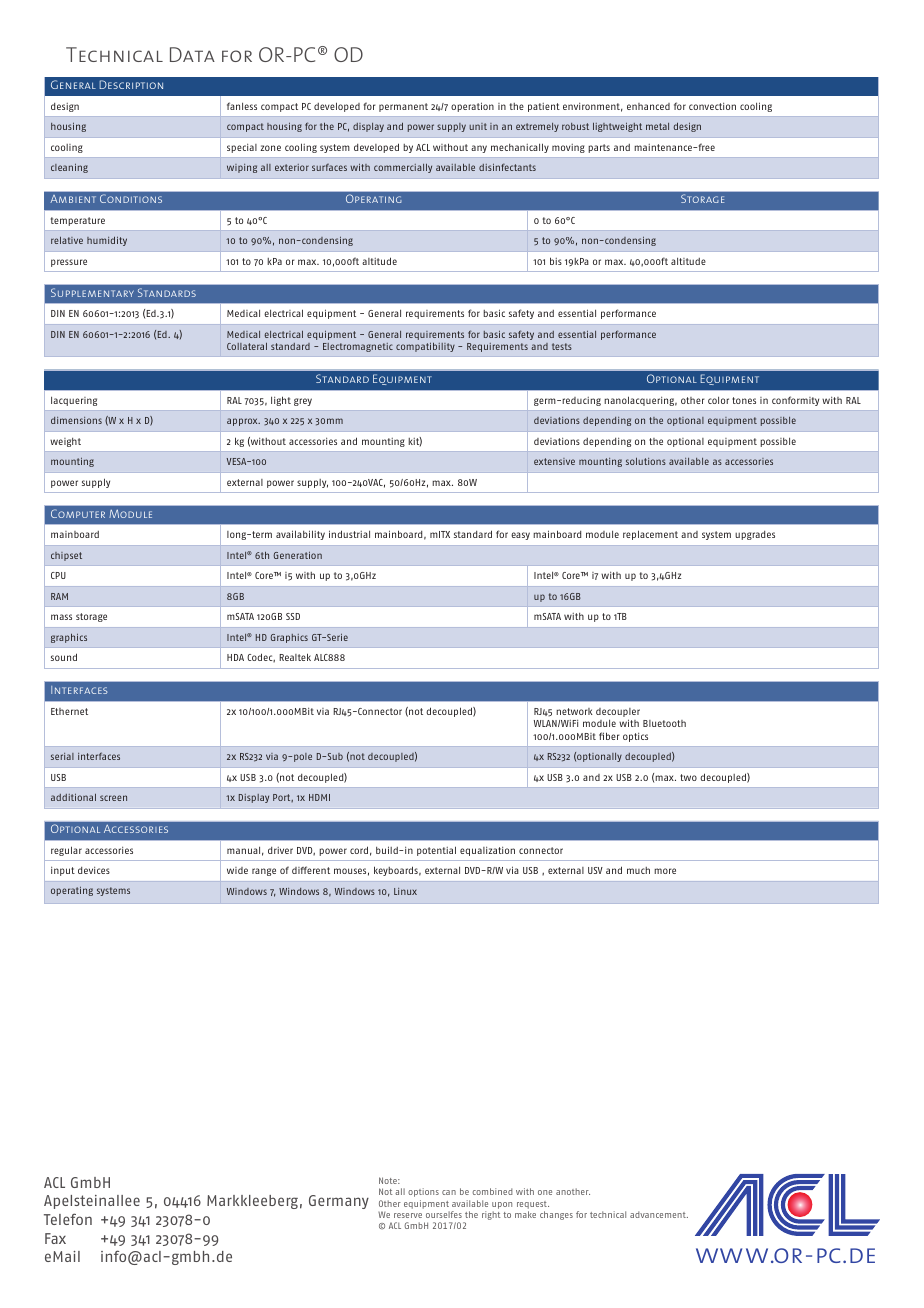  Describe the element at coordinates (131, 84) in the page. I see `Description` at that location.
